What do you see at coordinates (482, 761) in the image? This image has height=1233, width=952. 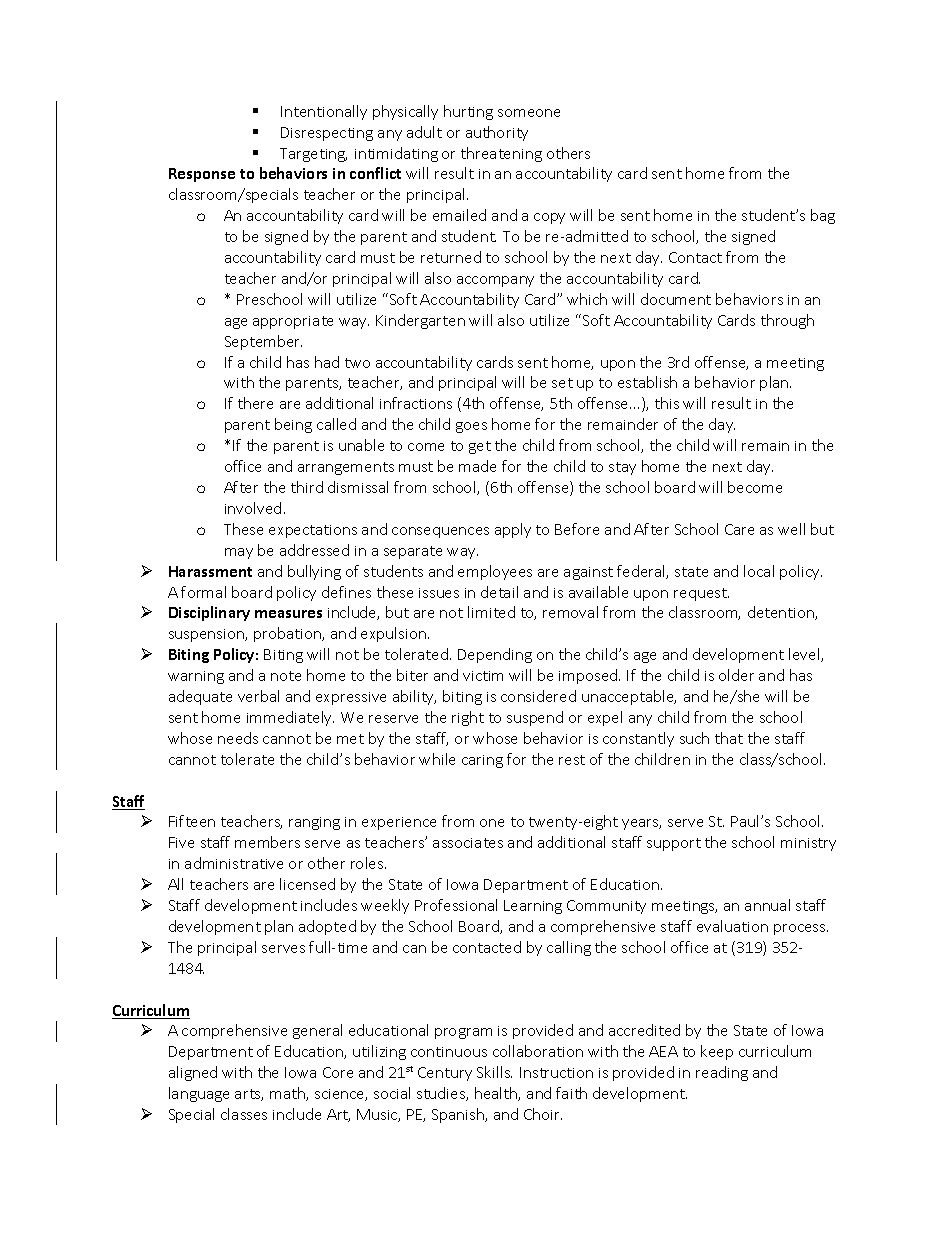 I see `caring` at bounding box center [482, 761].
